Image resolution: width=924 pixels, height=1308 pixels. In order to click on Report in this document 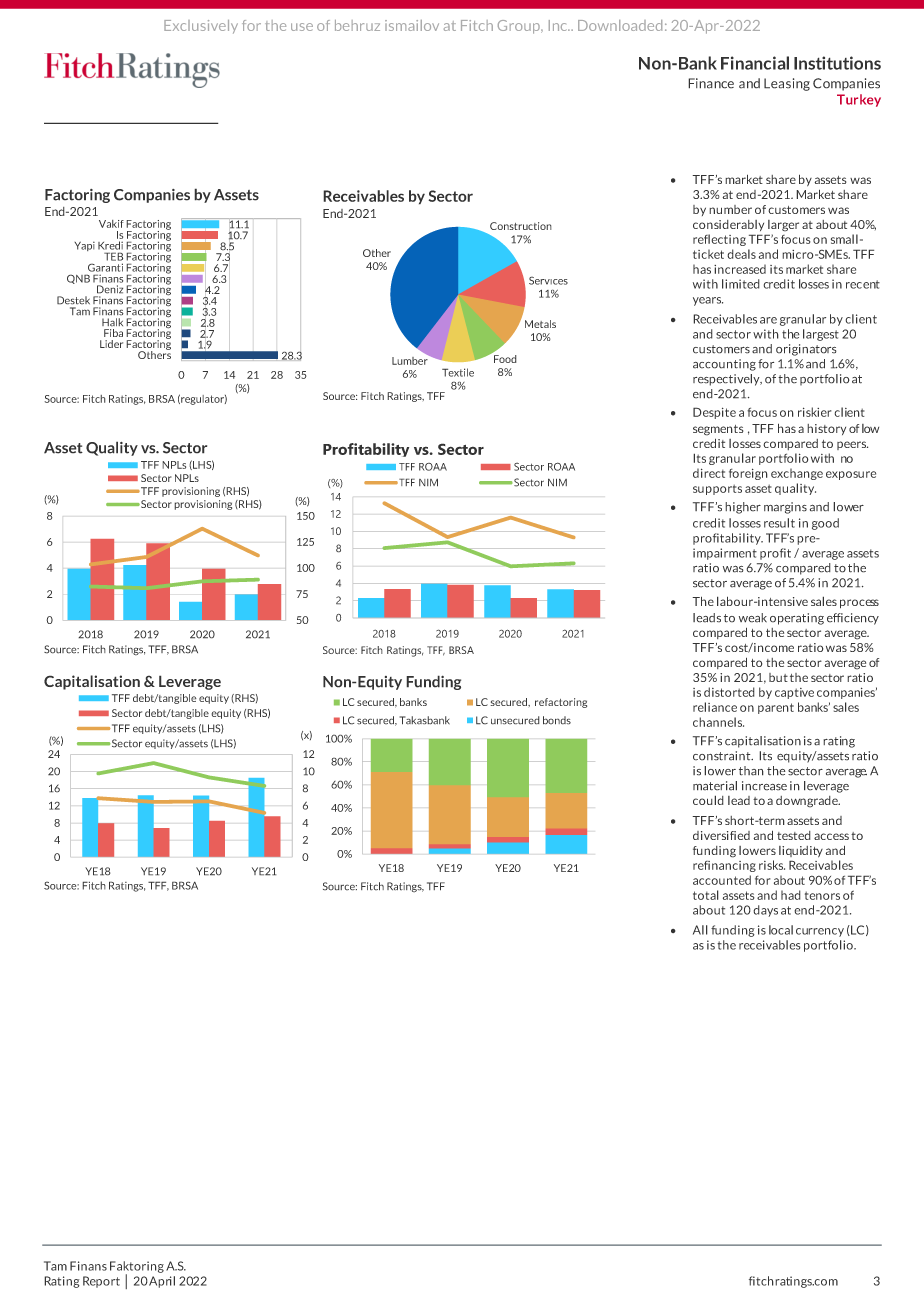, I will do `click(101, 1282)`.
